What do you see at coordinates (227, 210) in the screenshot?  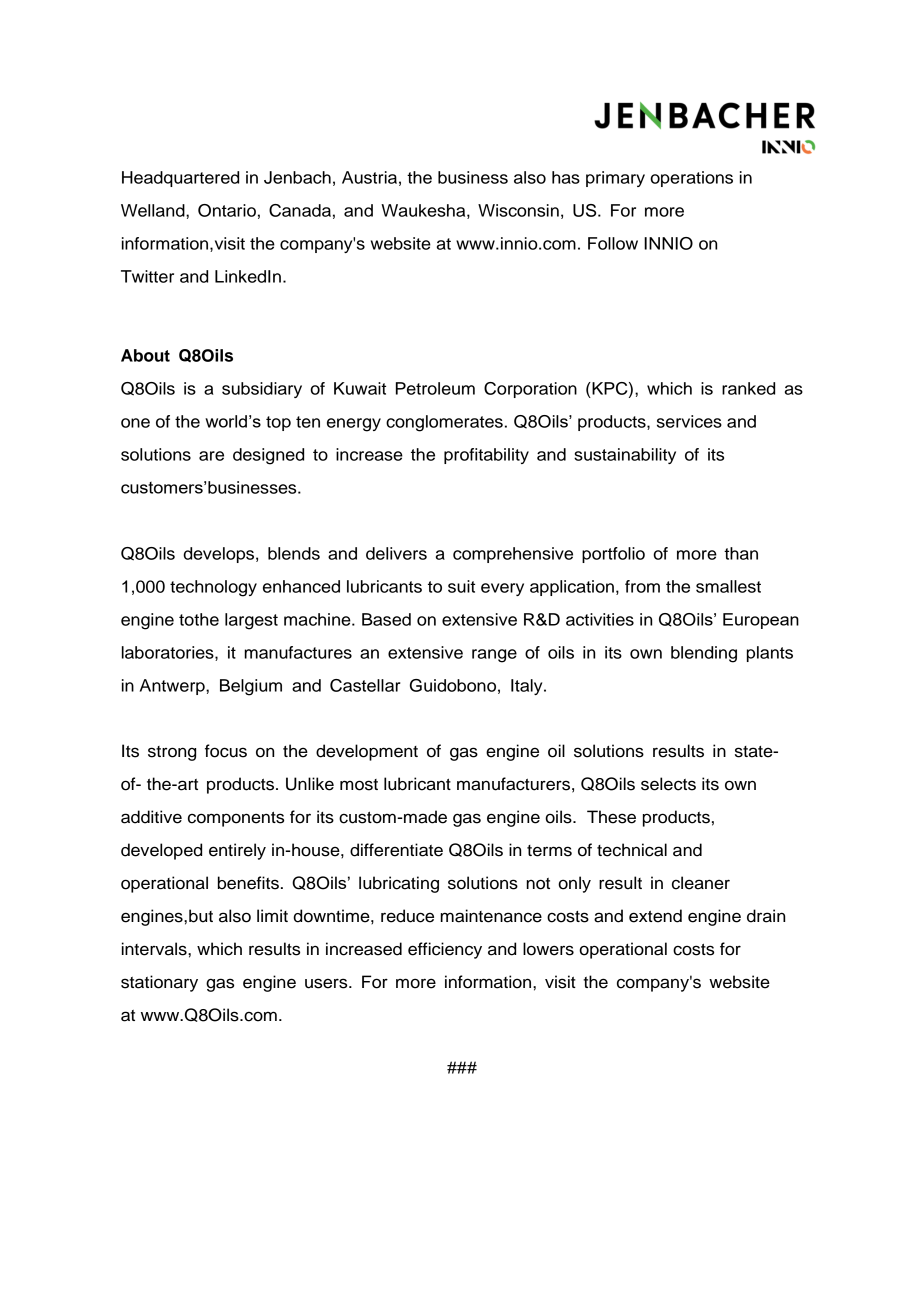 I see `Ontario` at bounding box center [227, 210].
